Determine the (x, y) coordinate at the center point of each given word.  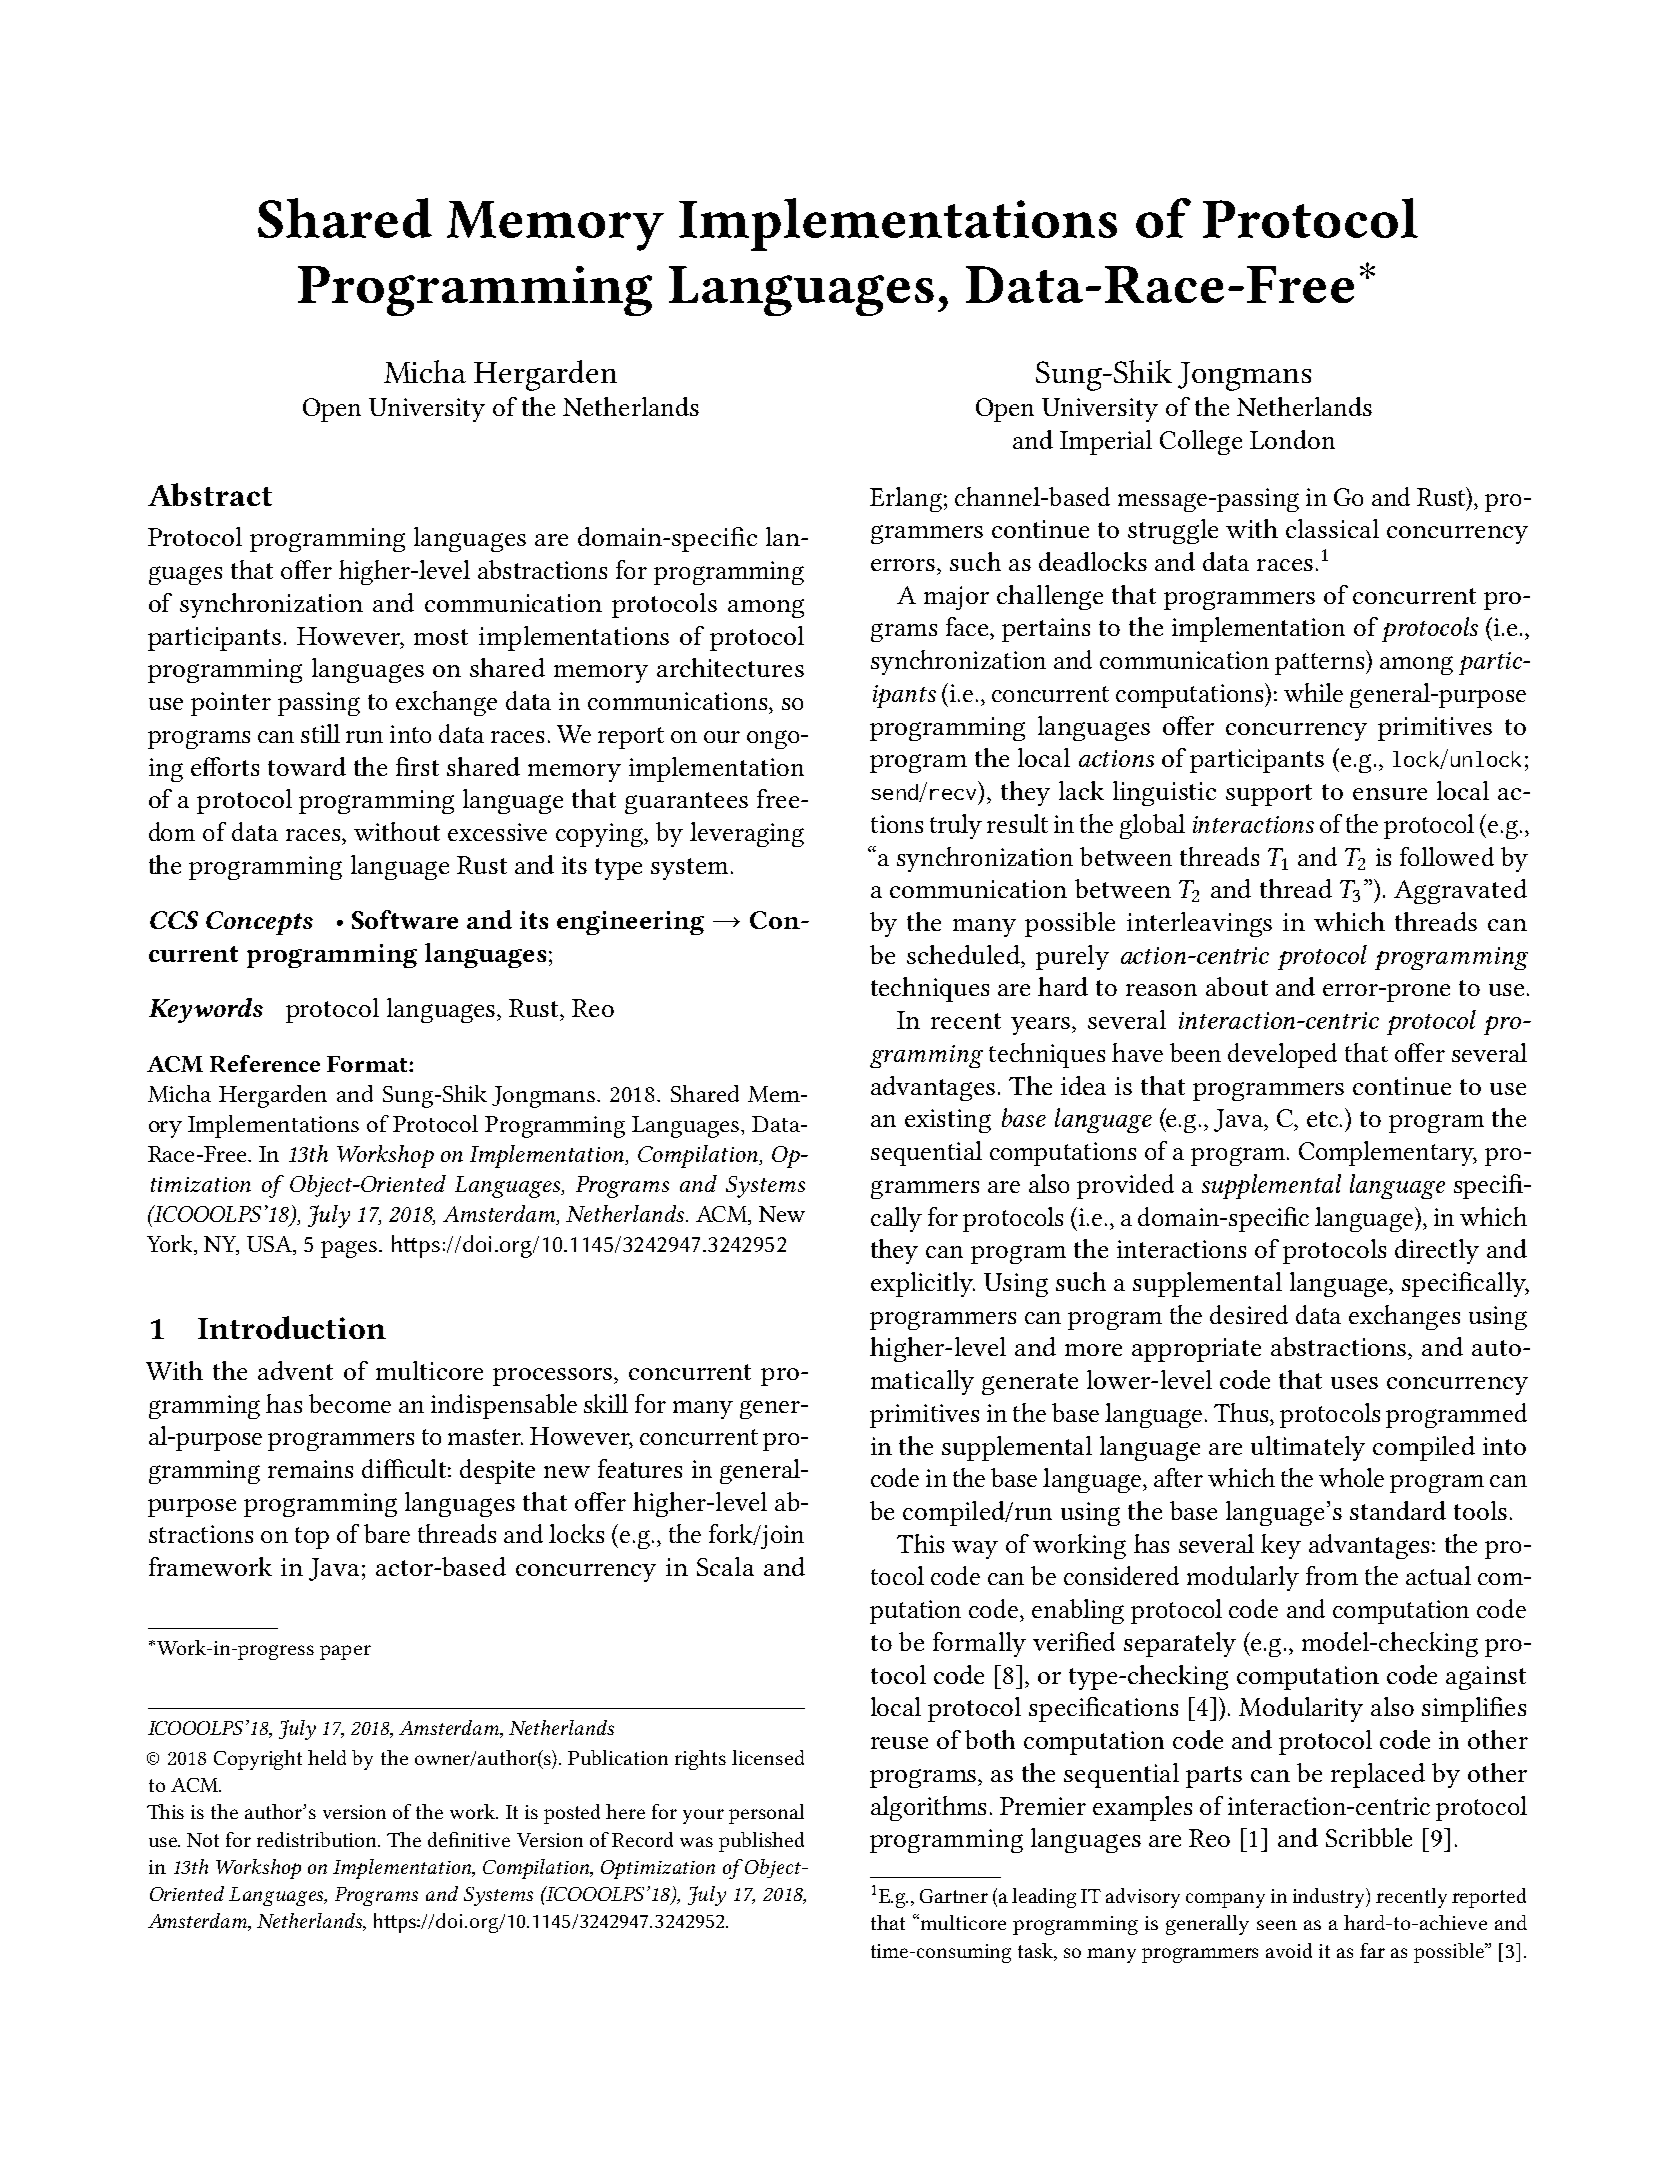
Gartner (954, 1896)
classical (1332, 528)
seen (1277, 1925)
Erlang (906, 499)
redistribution (318, 1839)
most (441, 637)
